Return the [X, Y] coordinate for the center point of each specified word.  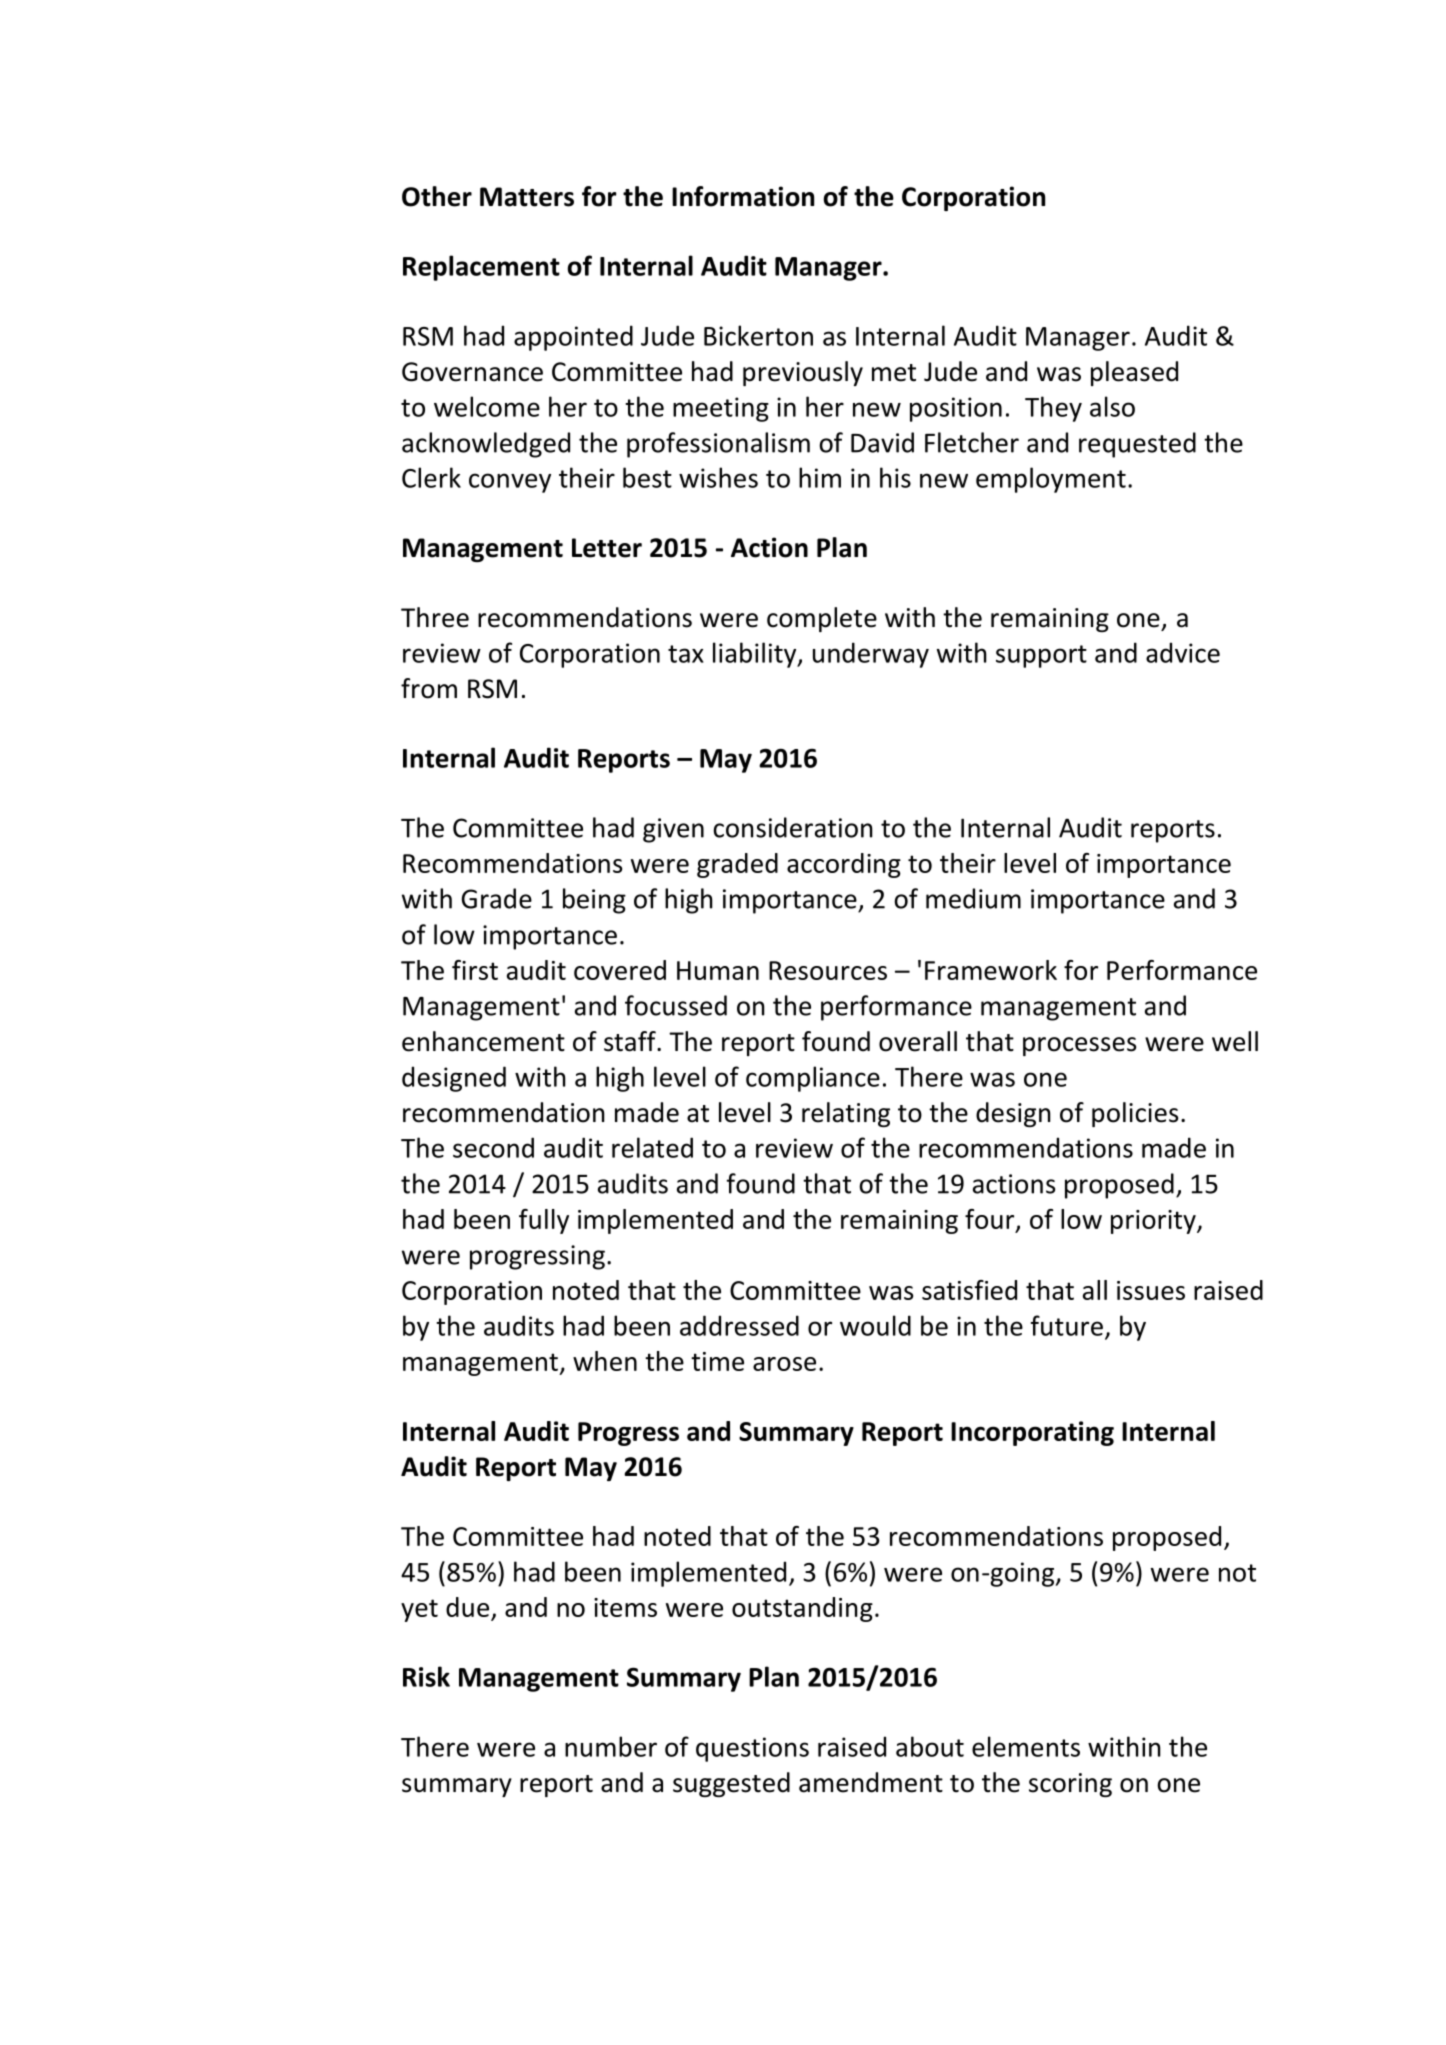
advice [1183, 652]
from [429, 688]
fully [544, 1221]
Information [743, 196]
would [875, 1325]
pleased [1134, 373]
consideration [793, 827]
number [611, 1746]
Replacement [481, 268]
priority [1154, 1222]
